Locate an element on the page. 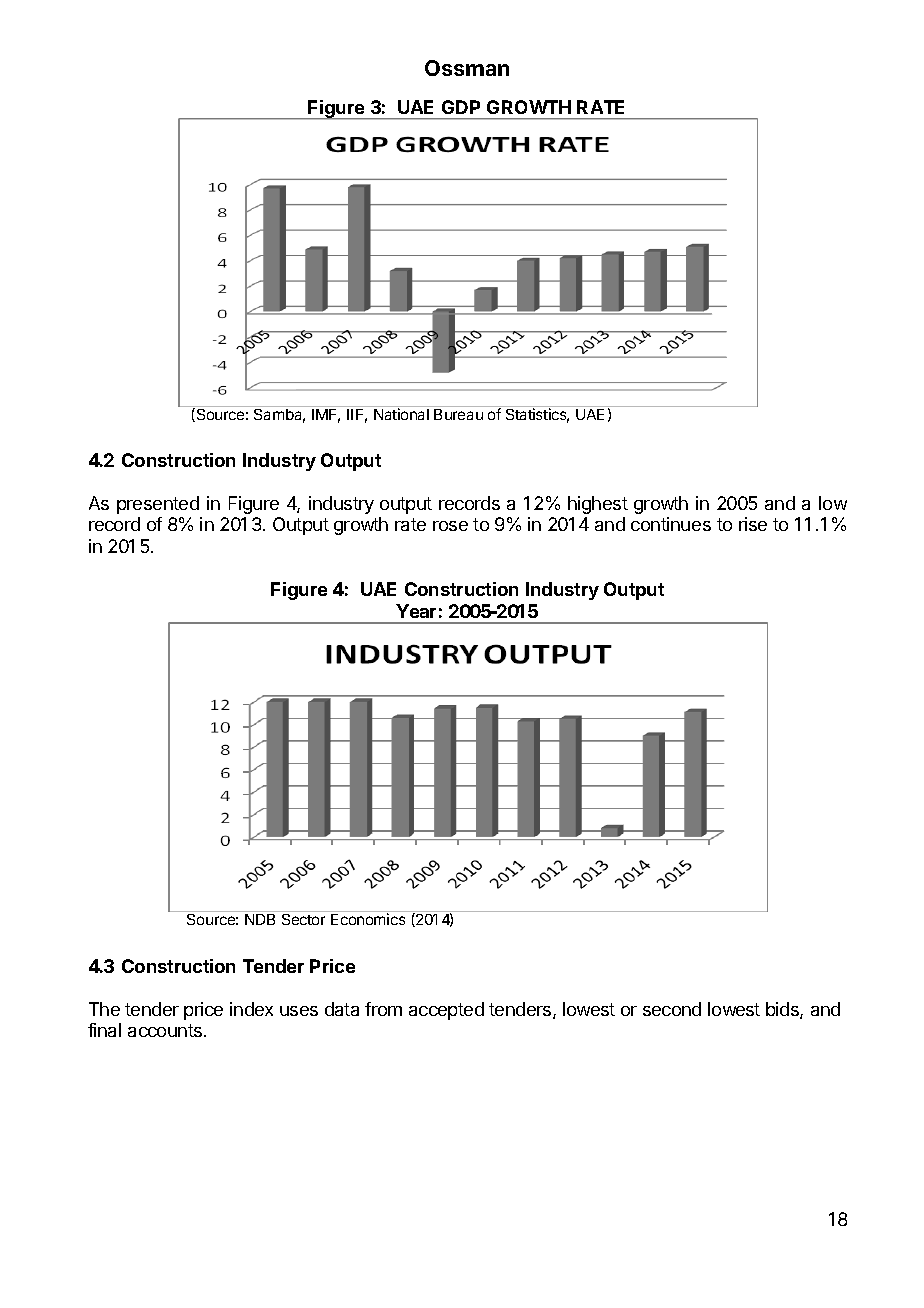 This document has width=924, height=1308. Bureau is located at coordinates (458, 414).
